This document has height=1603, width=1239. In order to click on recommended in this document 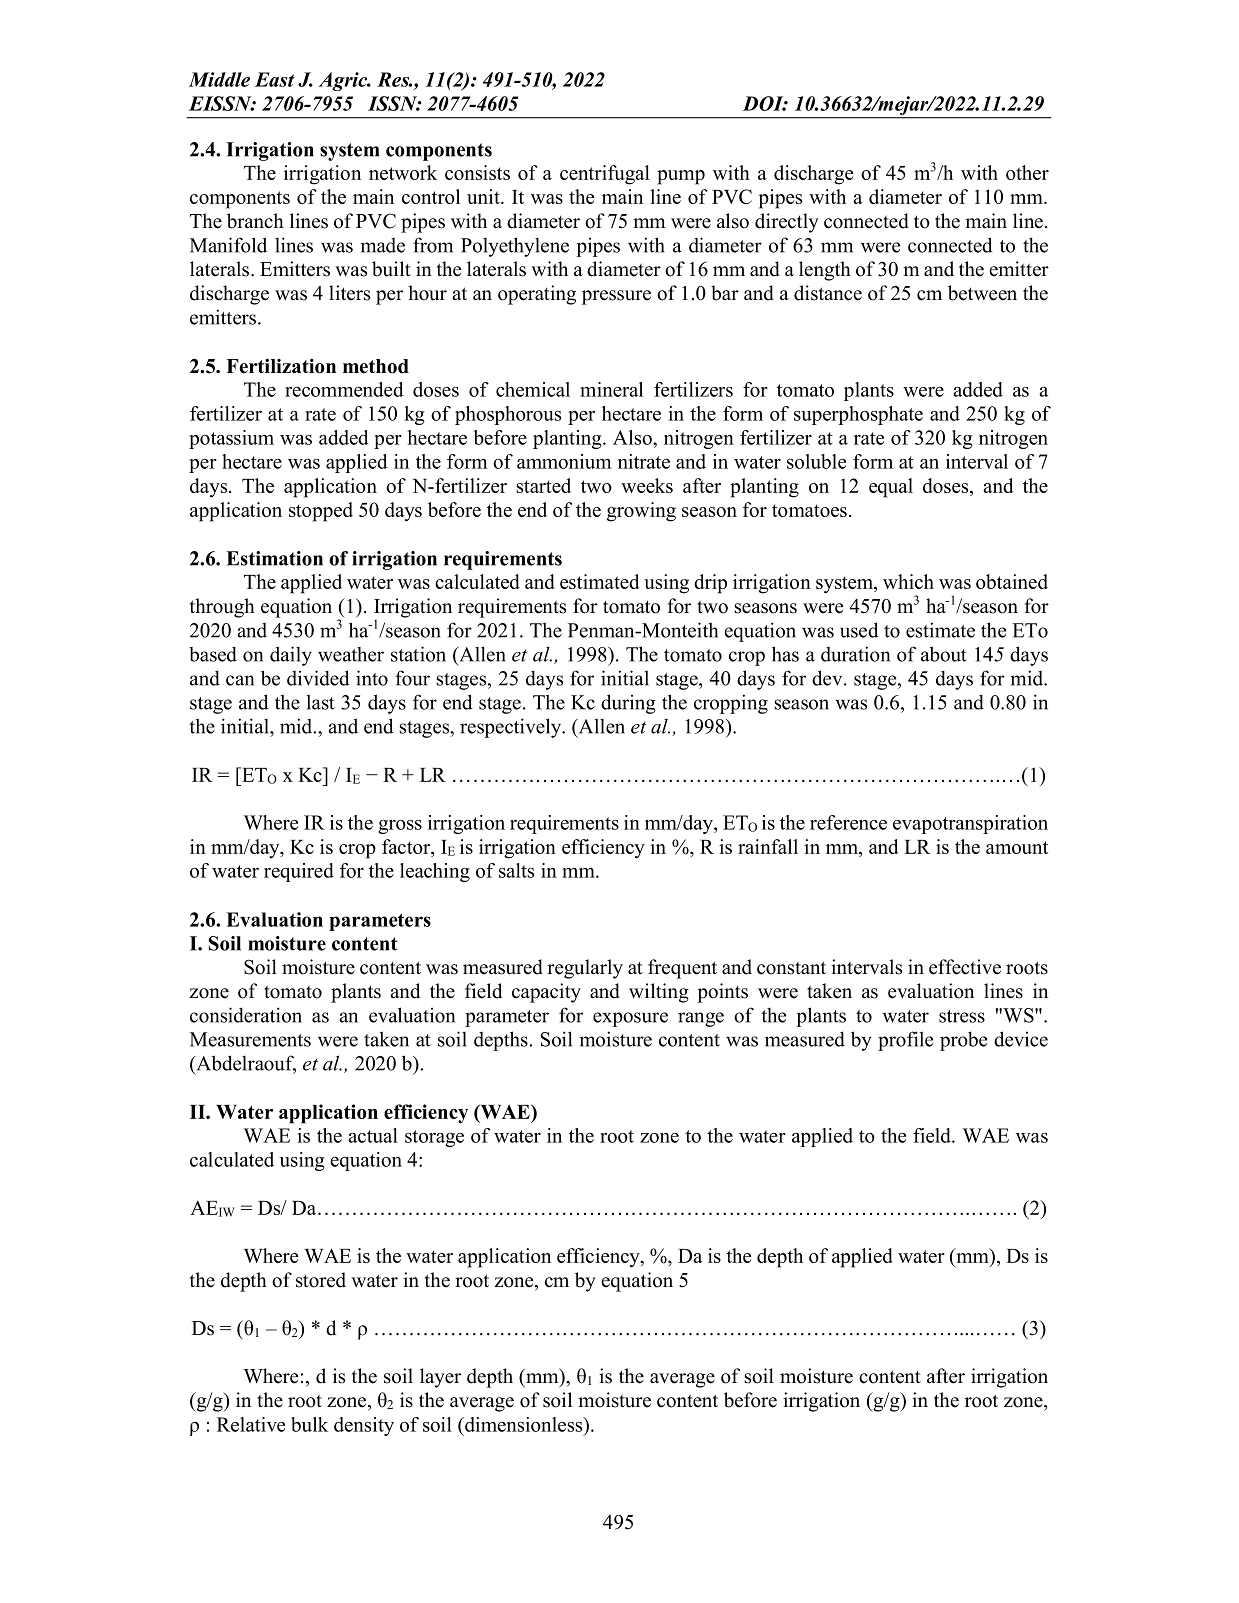, I will do `click(344, 389)`.
